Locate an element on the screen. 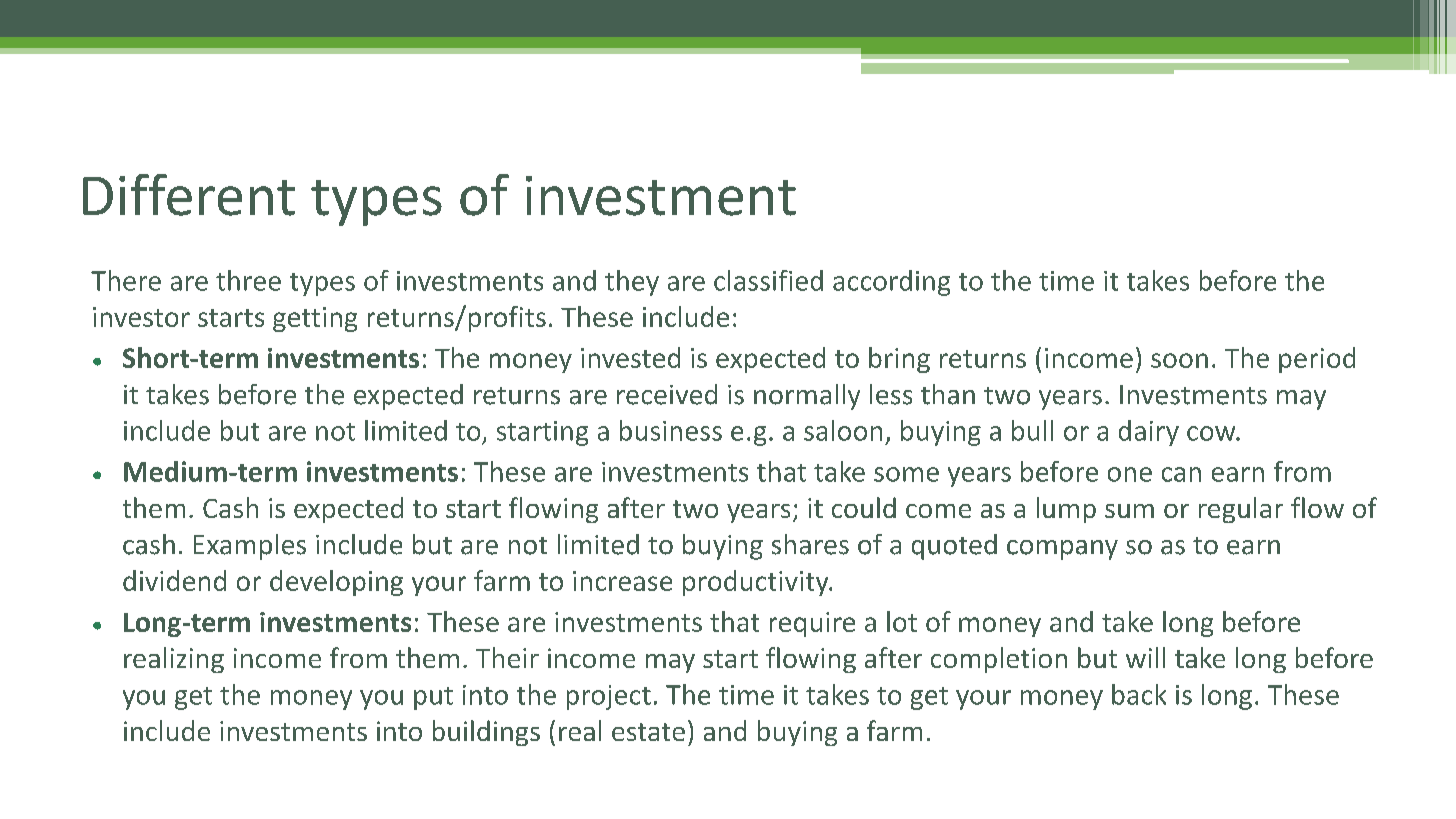  developing is located at coordinates (336, 583).
